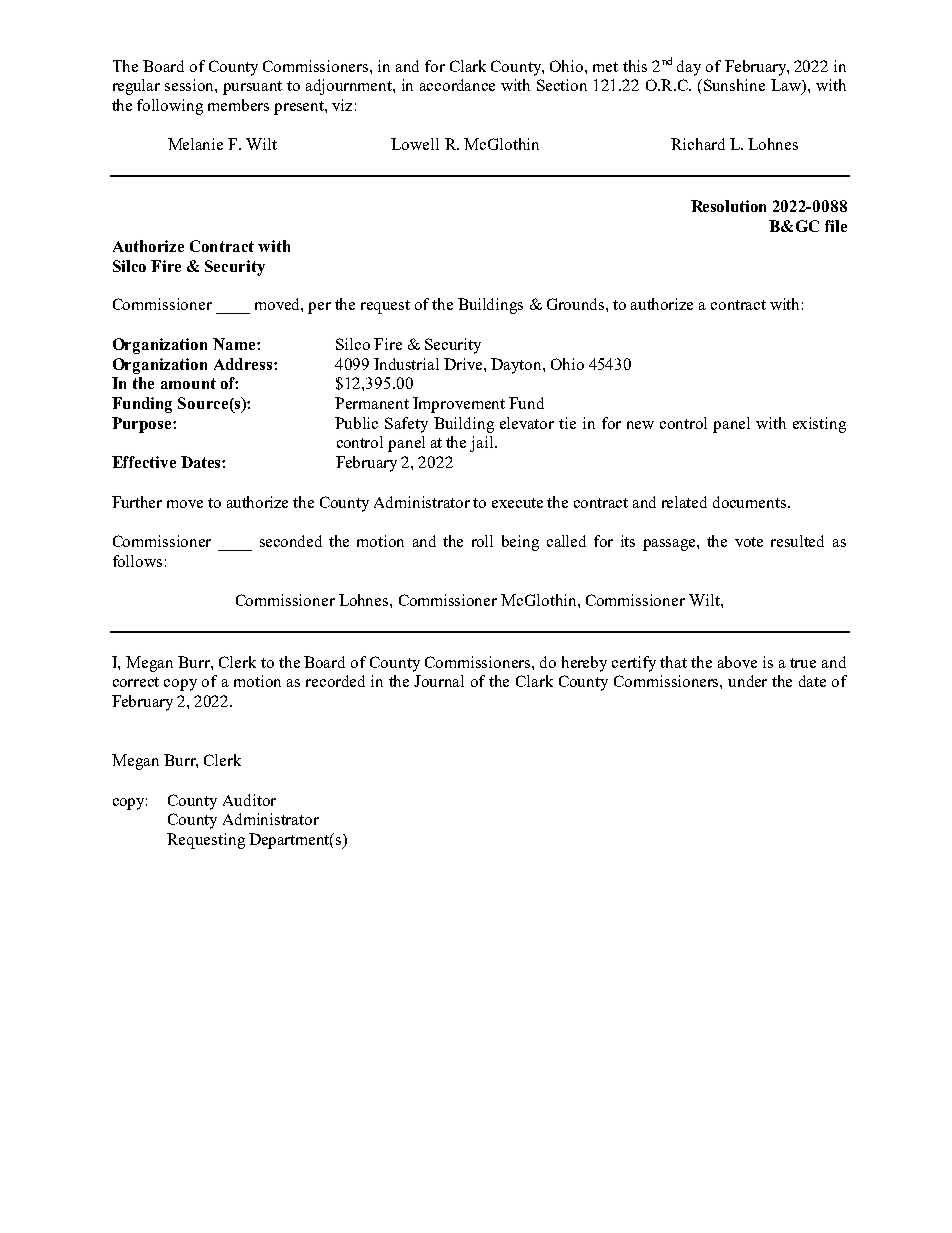 Image resolution: width=952 pixels, height=1233 pixels. What do you see at coordinates (249, 800) in the image?
I see `Auditor` at bounding box center [249, 800].
